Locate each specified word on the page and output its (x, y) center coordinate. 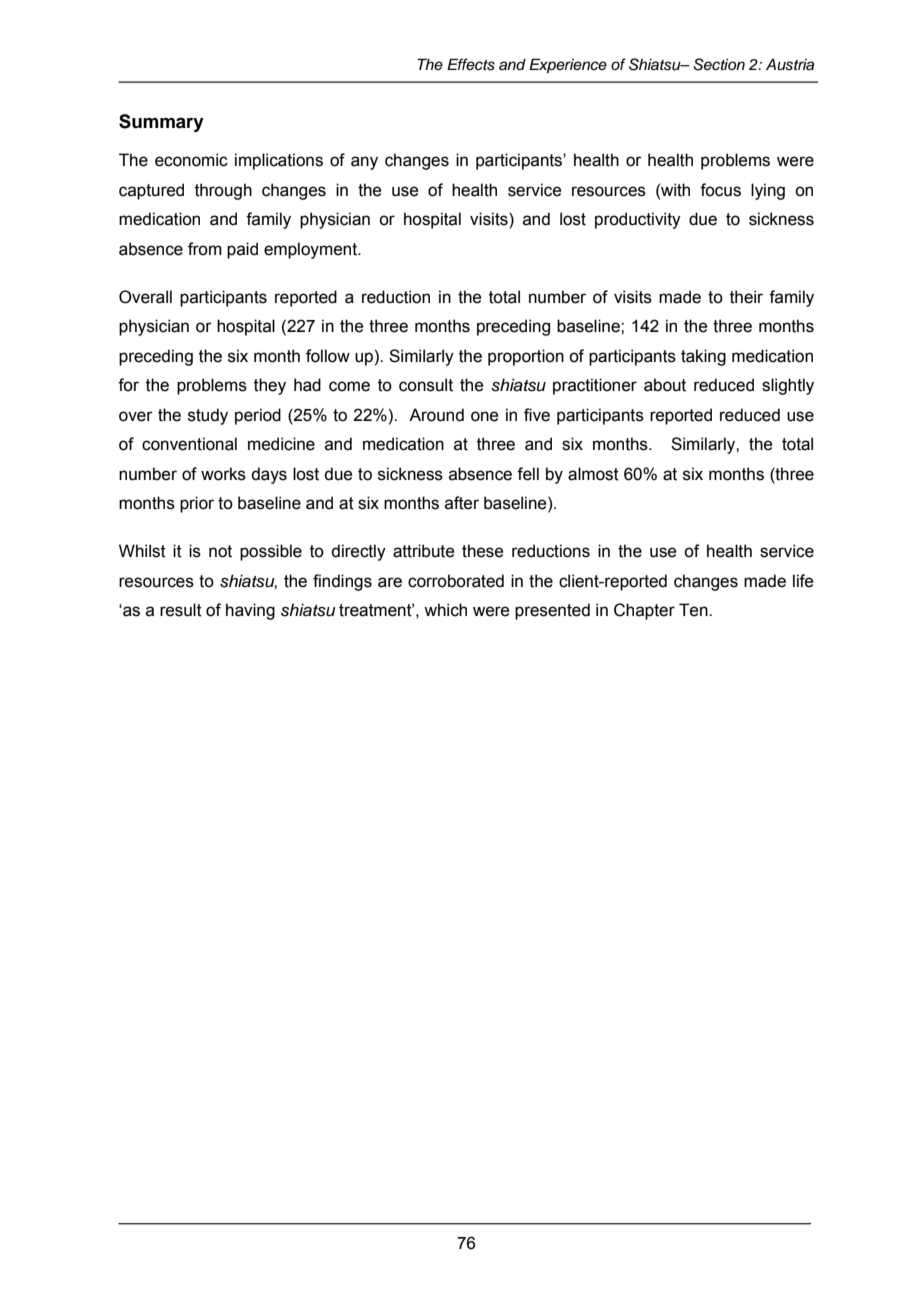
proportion (526, 357)
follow (328, 356)
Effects (471, 64)
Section (719, 64)
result (181, 610)
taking (703, 357)
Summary (161, 123)
